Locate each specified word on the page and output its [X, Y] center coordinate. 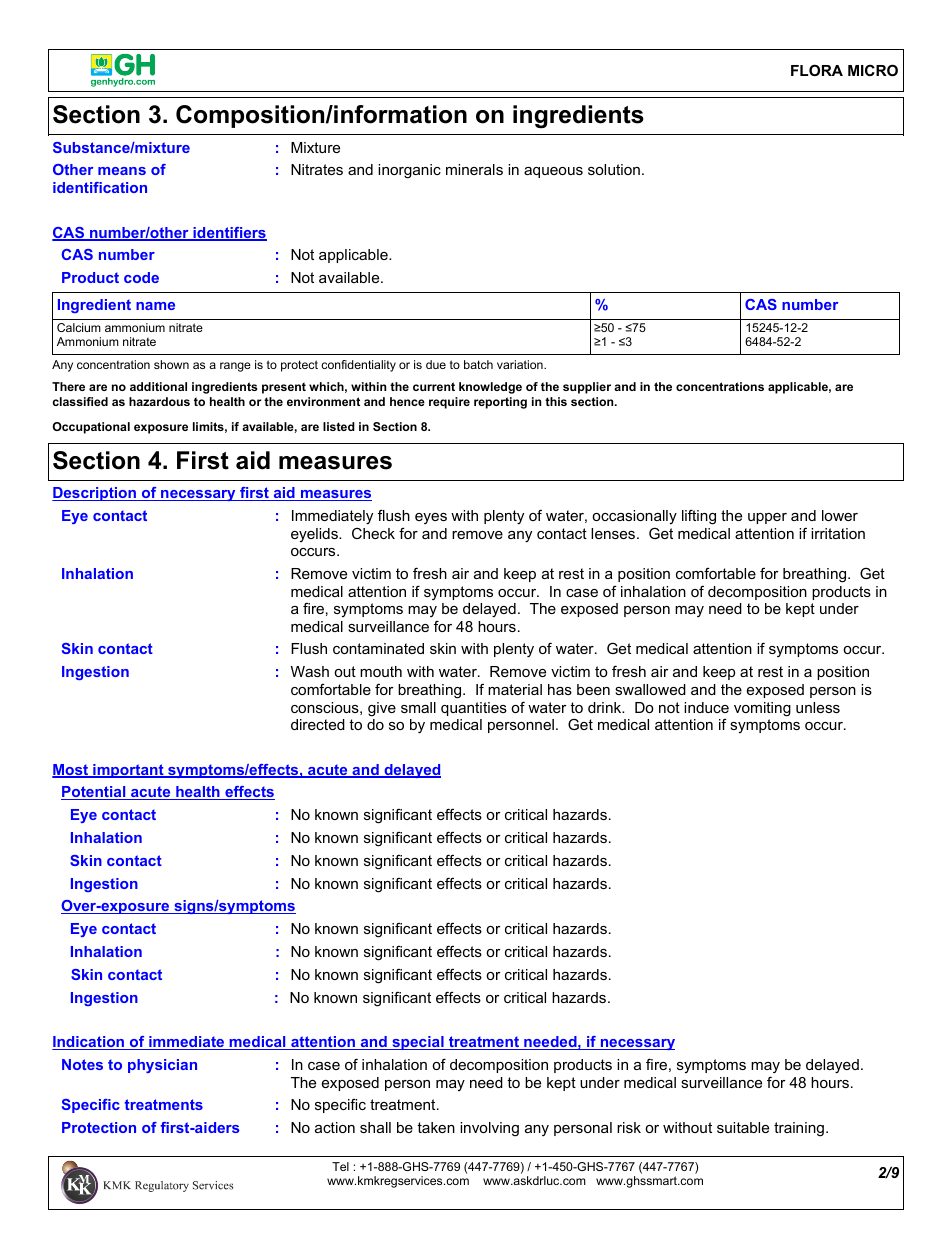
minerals [474, 169]
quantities [474, 709]
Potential [94, 793]
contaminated [378, 648]
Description [95, 494]
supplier [587, 388]
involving [489, 1129]
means [122, 171]
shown [171, 364]
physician [162, 1066]
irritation [838, 533]
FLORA [817, 70]
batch [478, 364]
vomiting [762, 709]
